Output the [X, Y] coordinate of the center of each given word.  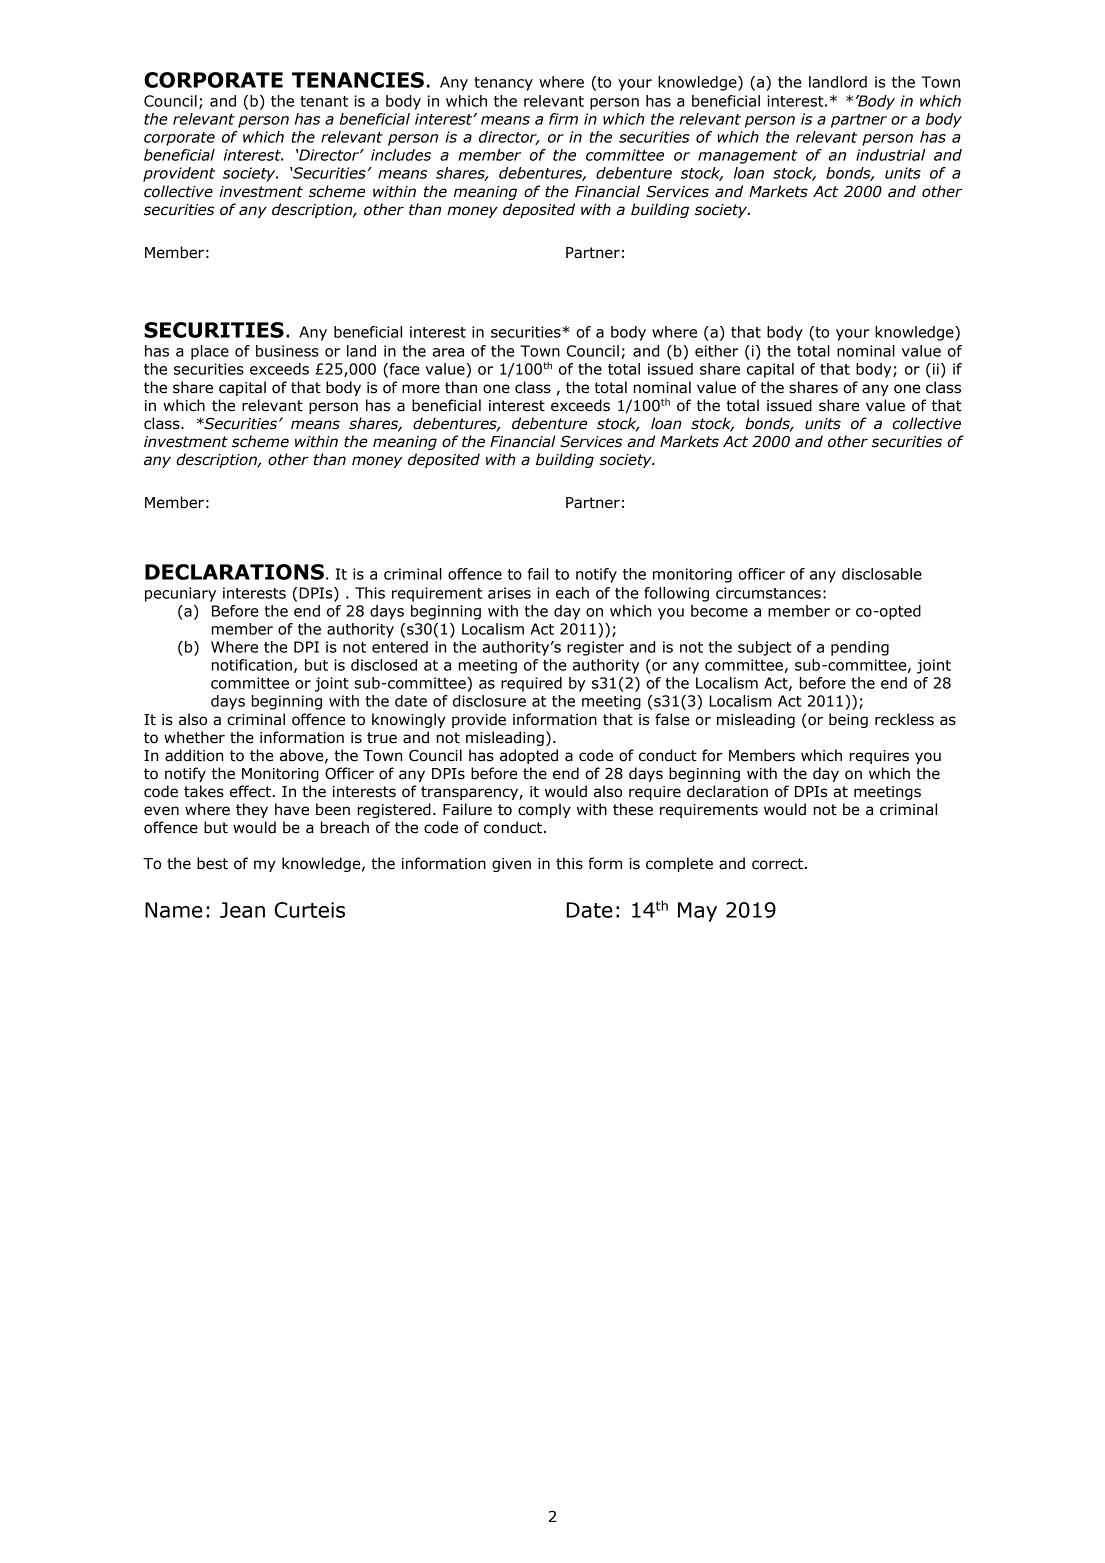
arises [509, 593]
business [287, 351]
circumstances [768, 593]
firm [563, 119]
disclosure [489, 701]
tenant [324, 101]
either [716, 351]
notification [252, 665]
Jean [242, 910]
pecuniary [180, 594]
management [748, 157]
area [448, 352]
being [848, 720]
